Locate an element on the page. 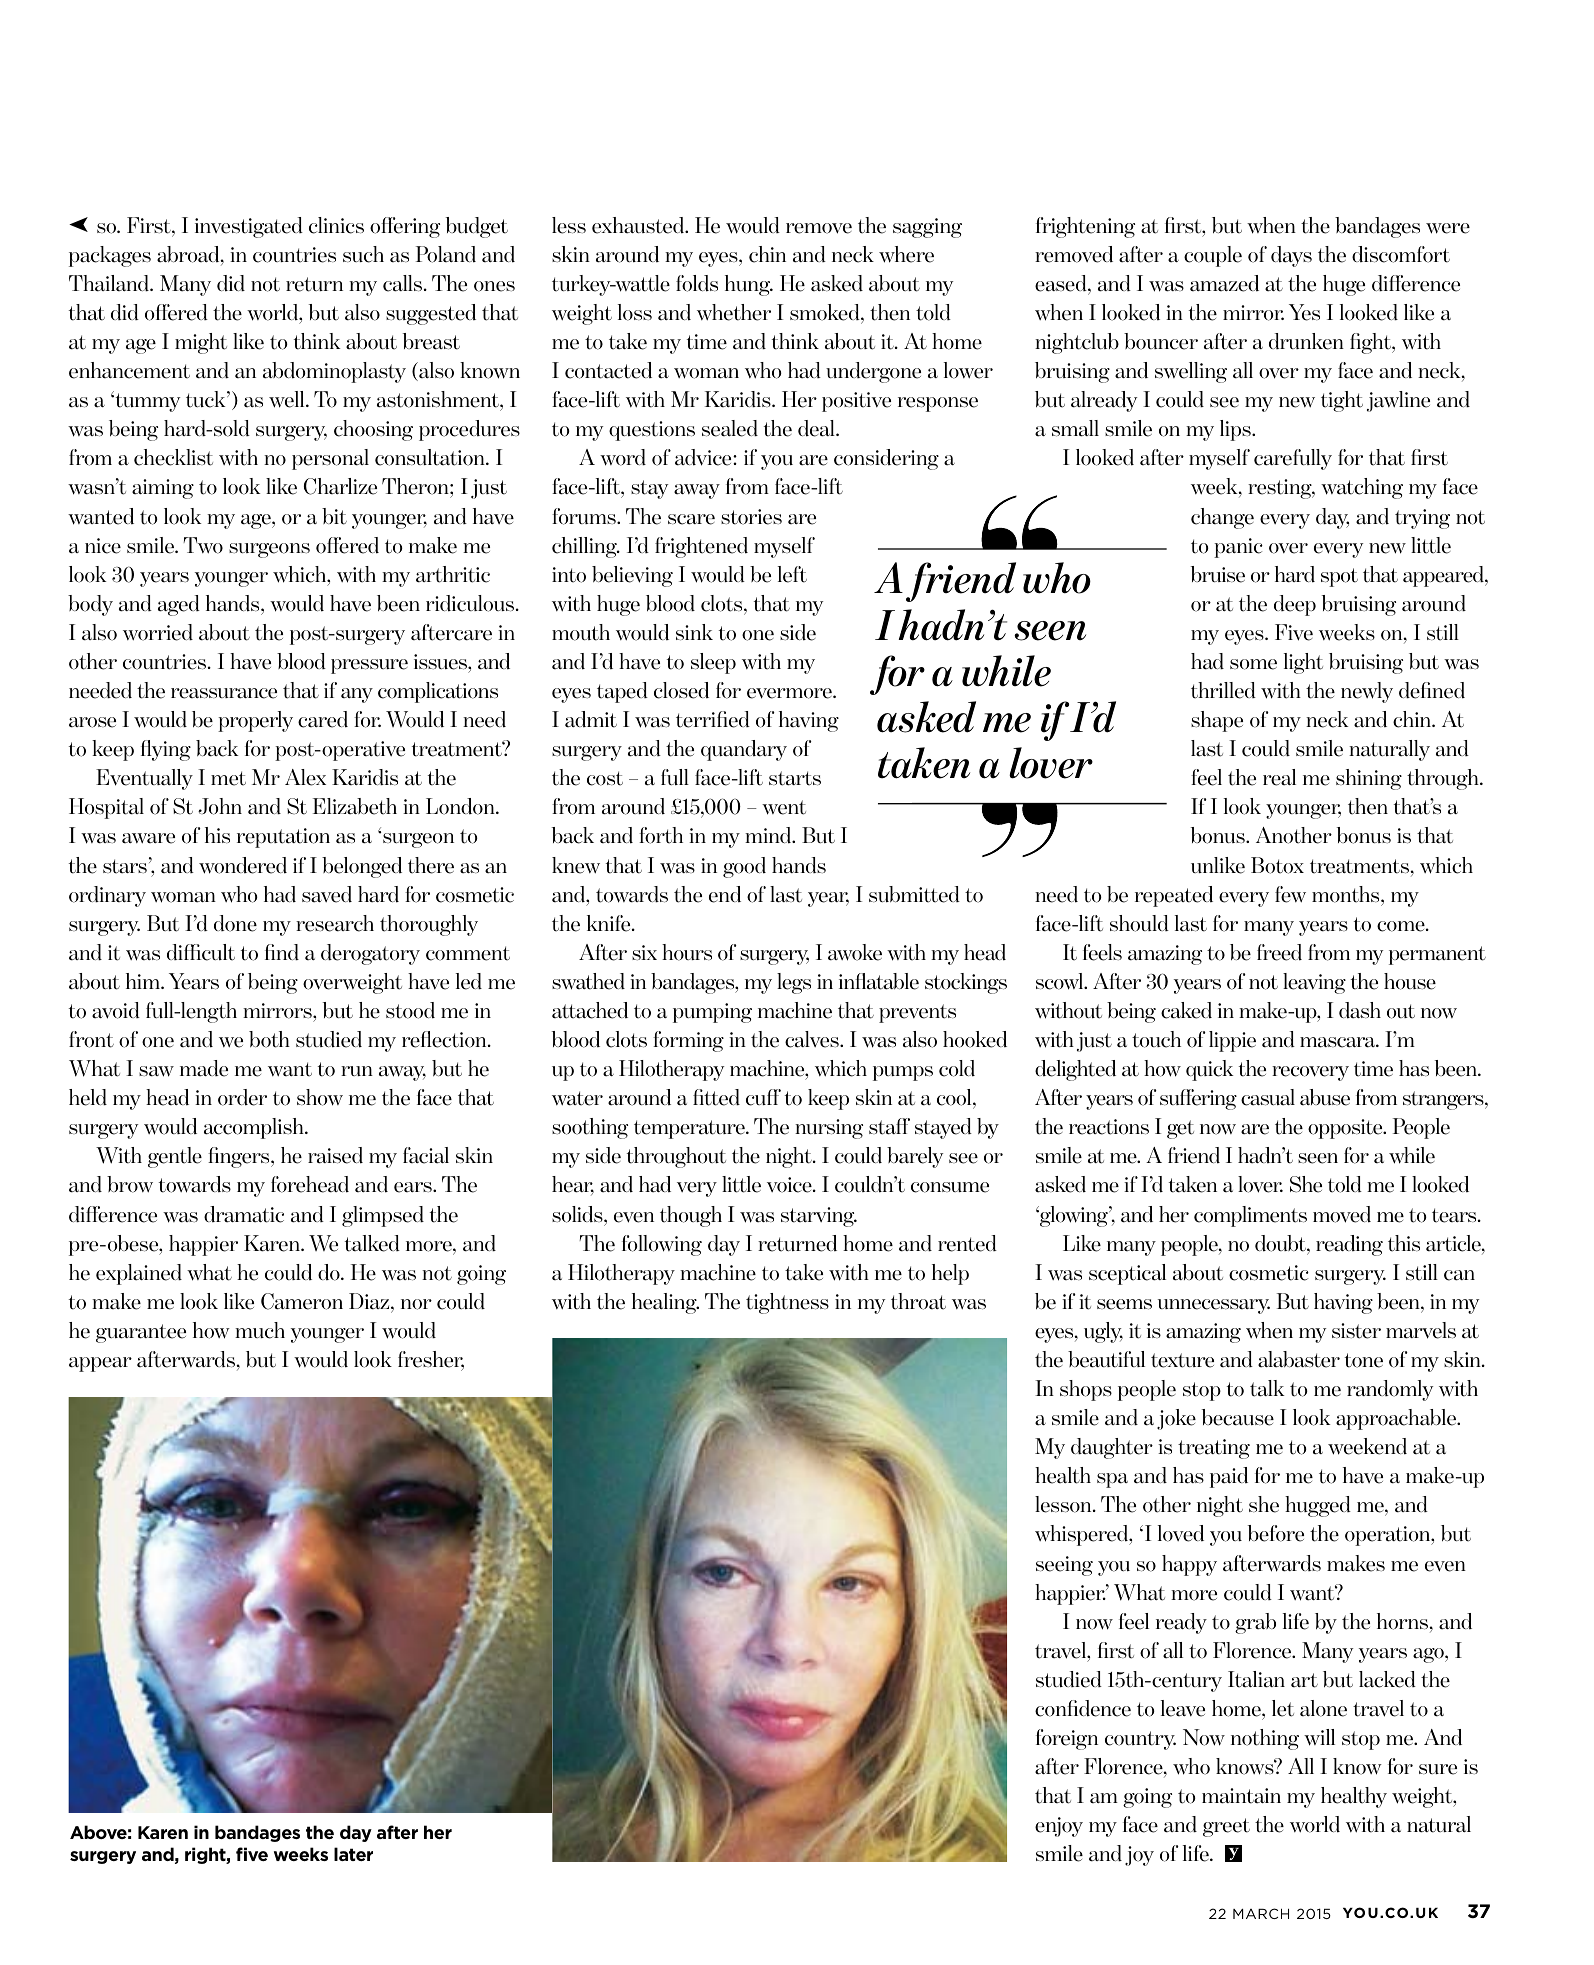 The width and height of the image is (1594, 1965). investigated is located at coordinates (249, 227).
